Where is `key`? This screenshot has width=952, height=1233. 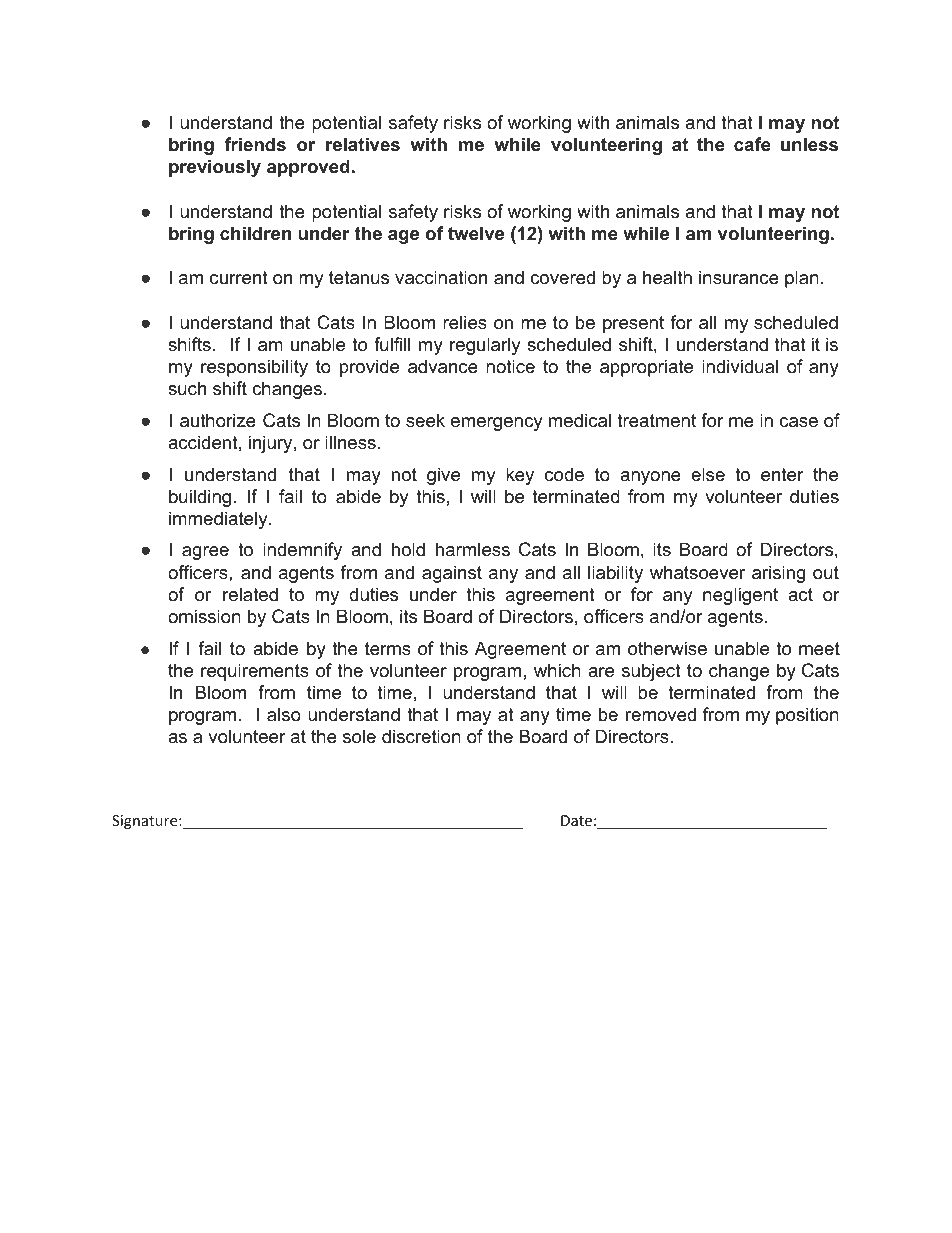
key is located at coordinates (520, 476).
